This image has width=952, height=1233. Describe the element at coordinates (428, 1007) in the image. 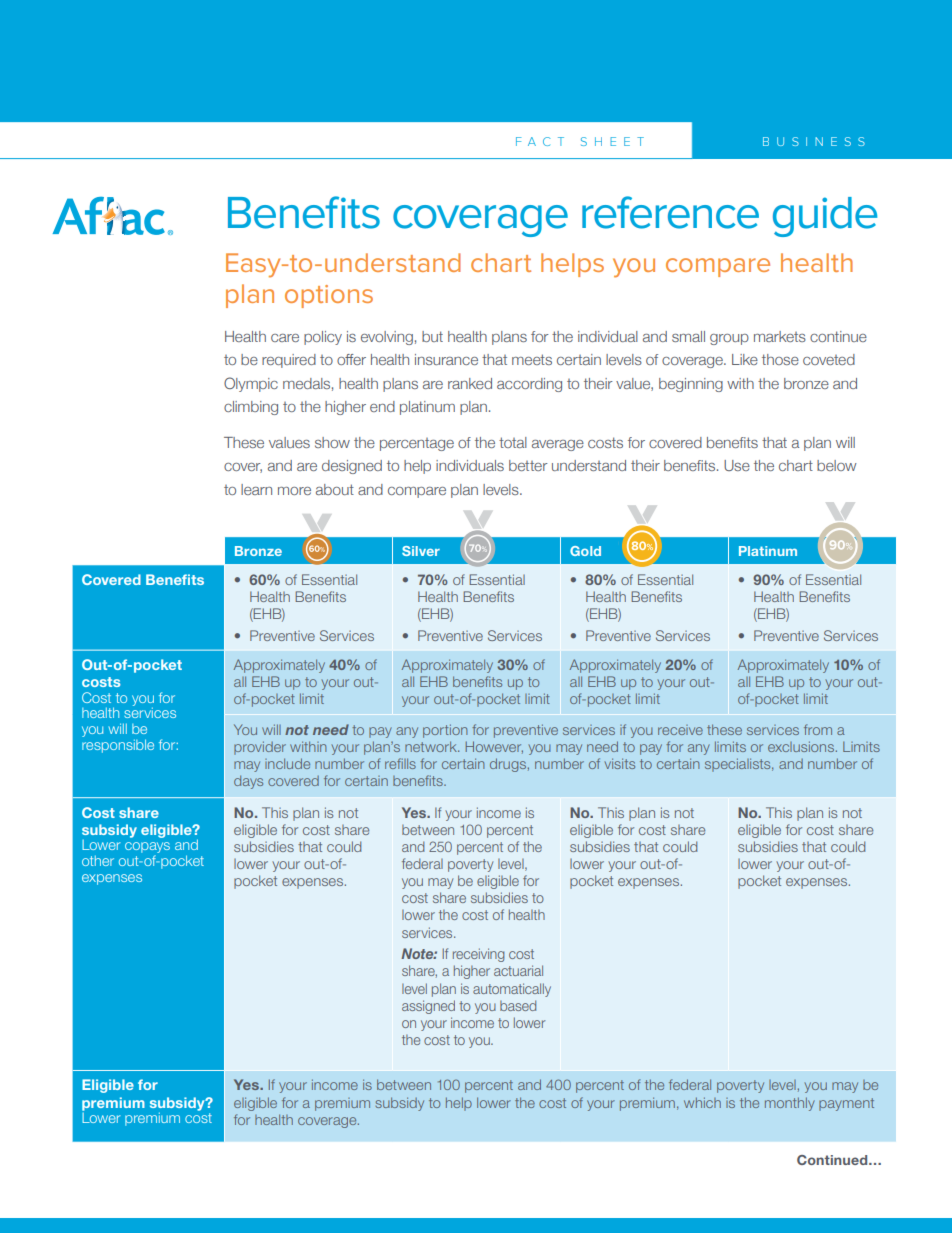

I see `assigned` at that location.
